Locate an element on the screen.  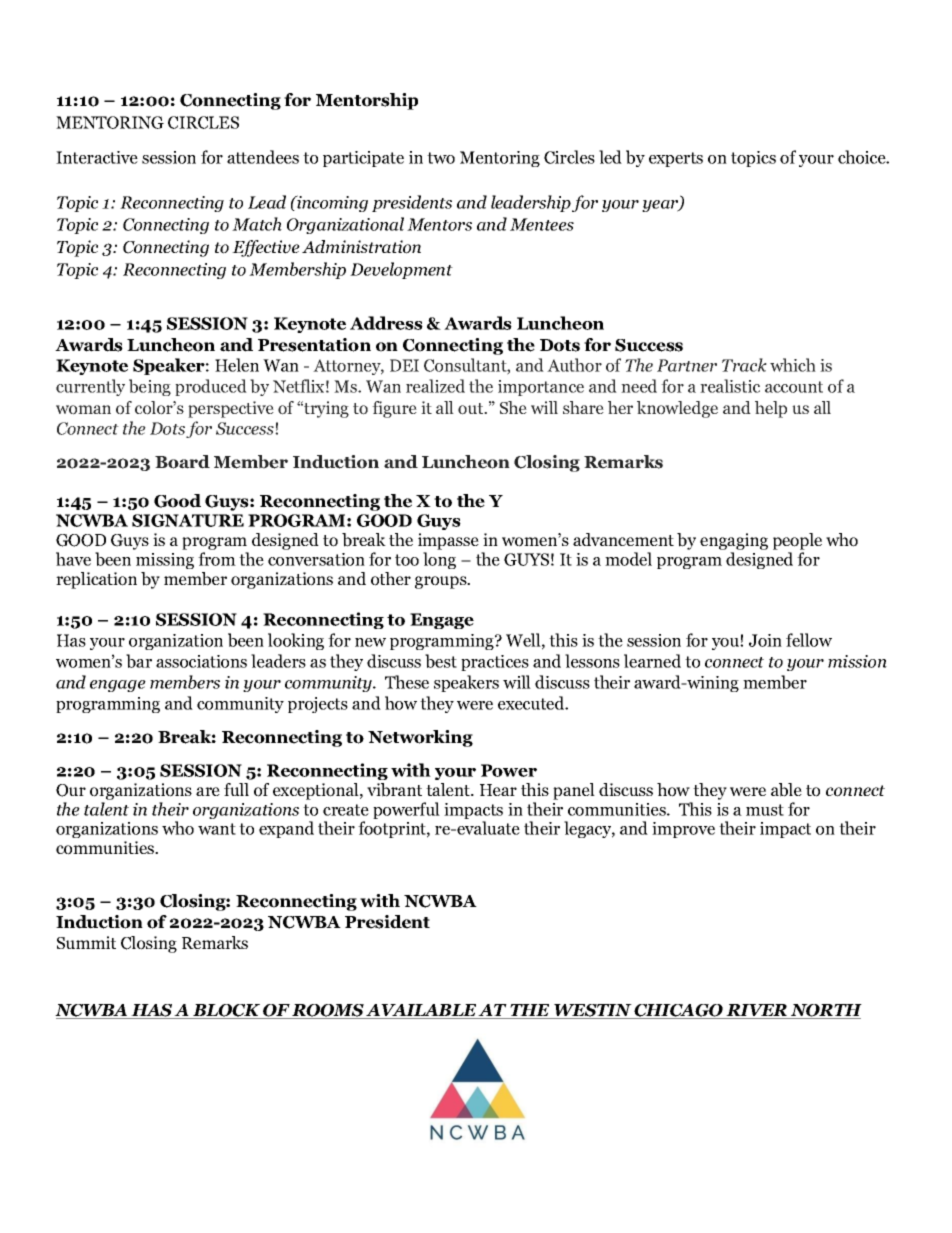
engaging is located at coordinates (734, 543).
